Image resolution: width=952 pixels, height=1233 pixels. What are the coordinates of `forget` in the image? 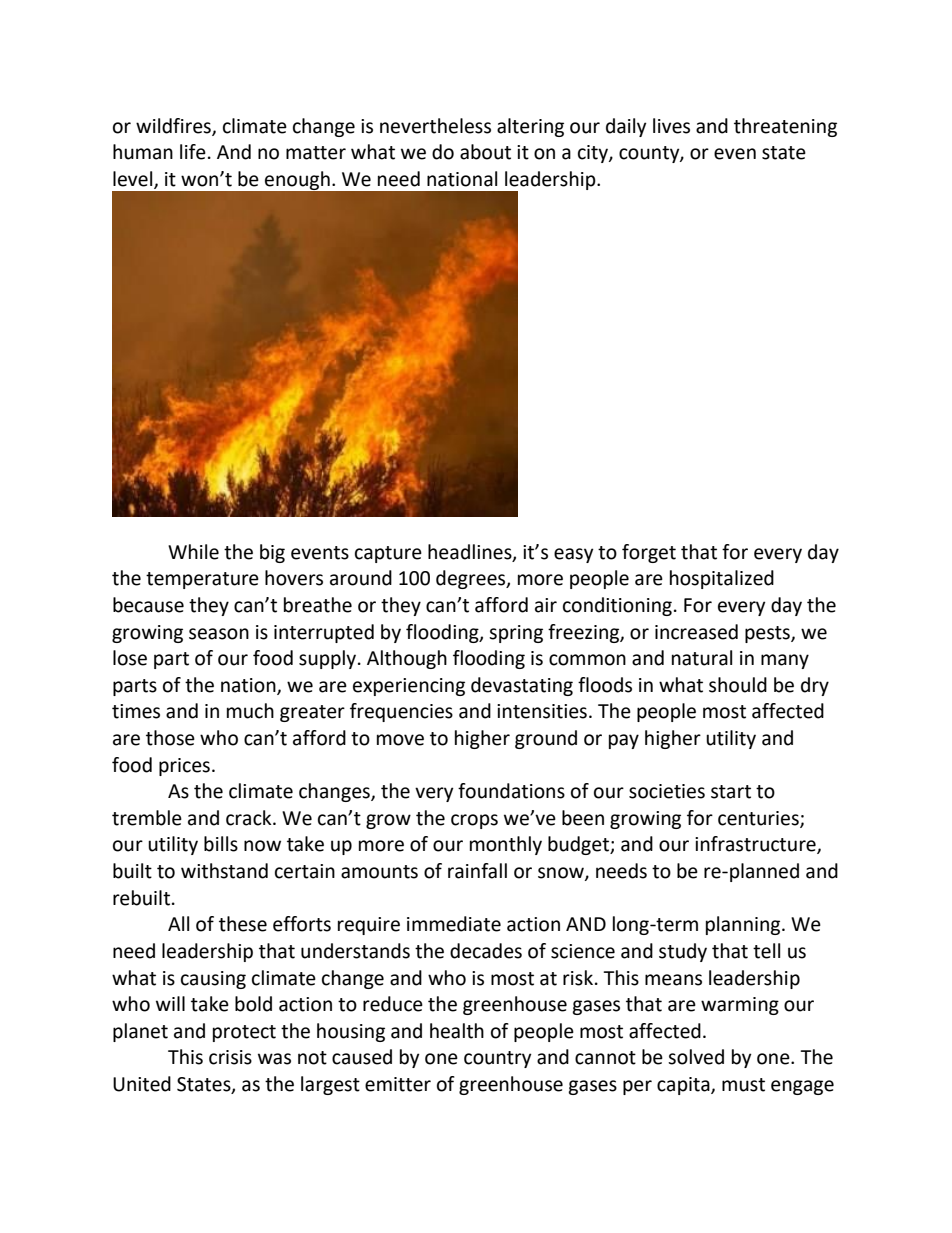 It's located at (649, 553).
